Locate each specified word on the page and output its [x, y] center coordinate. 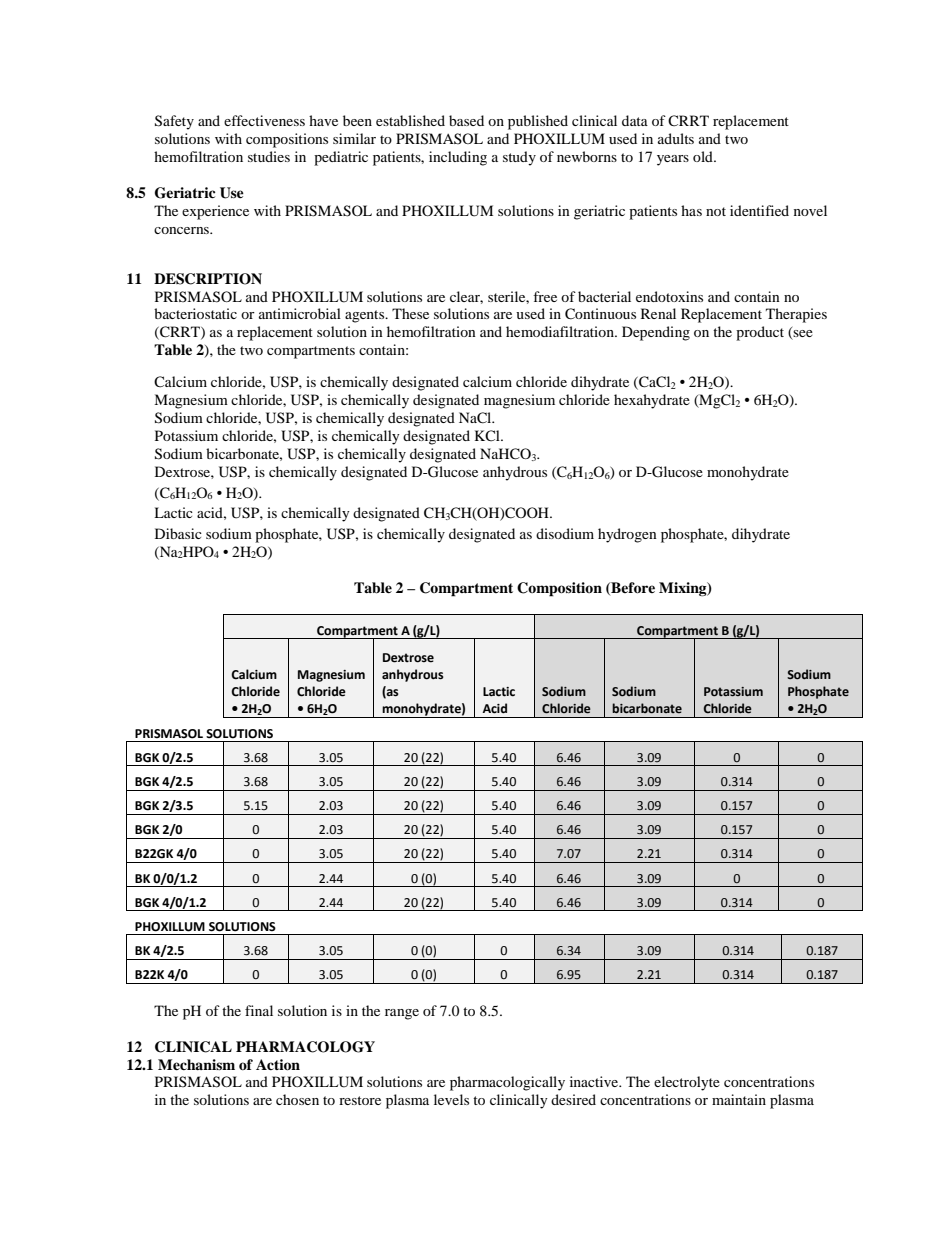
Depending [656, 333]
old [704, 156]
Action [278, 1065]
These [410, 313]
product [760, 333]
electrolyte [687, 1083]
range [402, 1014]
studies [269, 156]
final [259, 1010]
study [519, 158]
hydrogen [627, 535]
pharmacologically [507, 1083]
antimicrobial [300, 313]
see [802, 335]
